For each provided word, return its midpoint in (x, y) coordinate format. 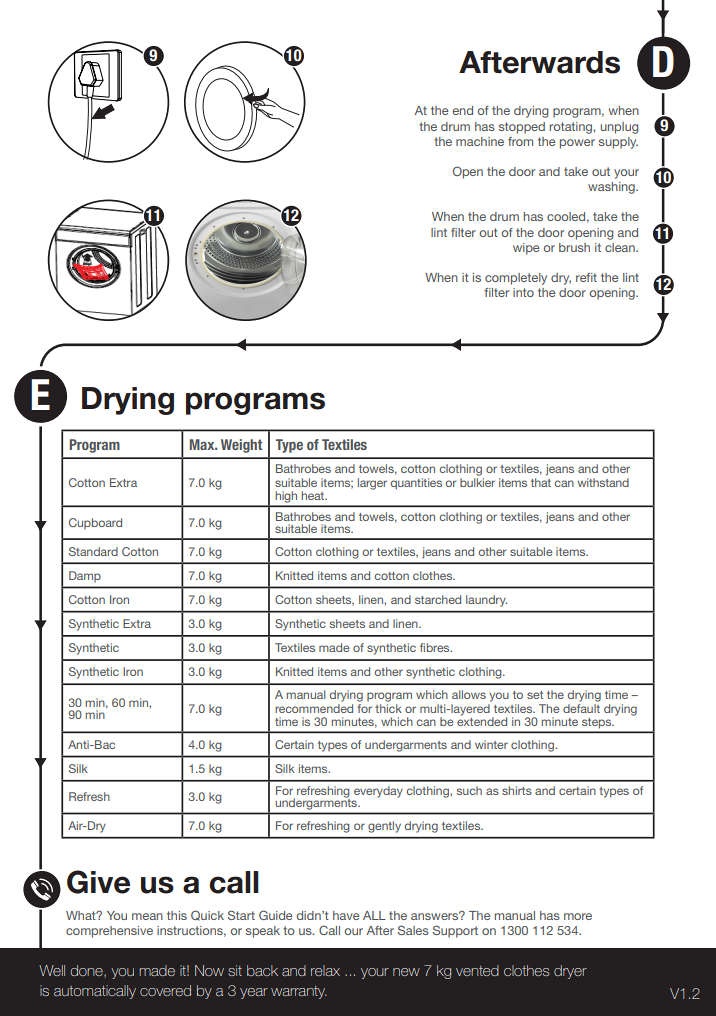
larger (372, 484)
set (535, 695)
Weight (241, 446)
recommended (314, 707)
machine (480, 141)
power (577, 144)
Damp (85, 576)
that (541, 481)
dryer (570, 972)
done (87, 971)
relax (325, 970)
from (520, 141)
